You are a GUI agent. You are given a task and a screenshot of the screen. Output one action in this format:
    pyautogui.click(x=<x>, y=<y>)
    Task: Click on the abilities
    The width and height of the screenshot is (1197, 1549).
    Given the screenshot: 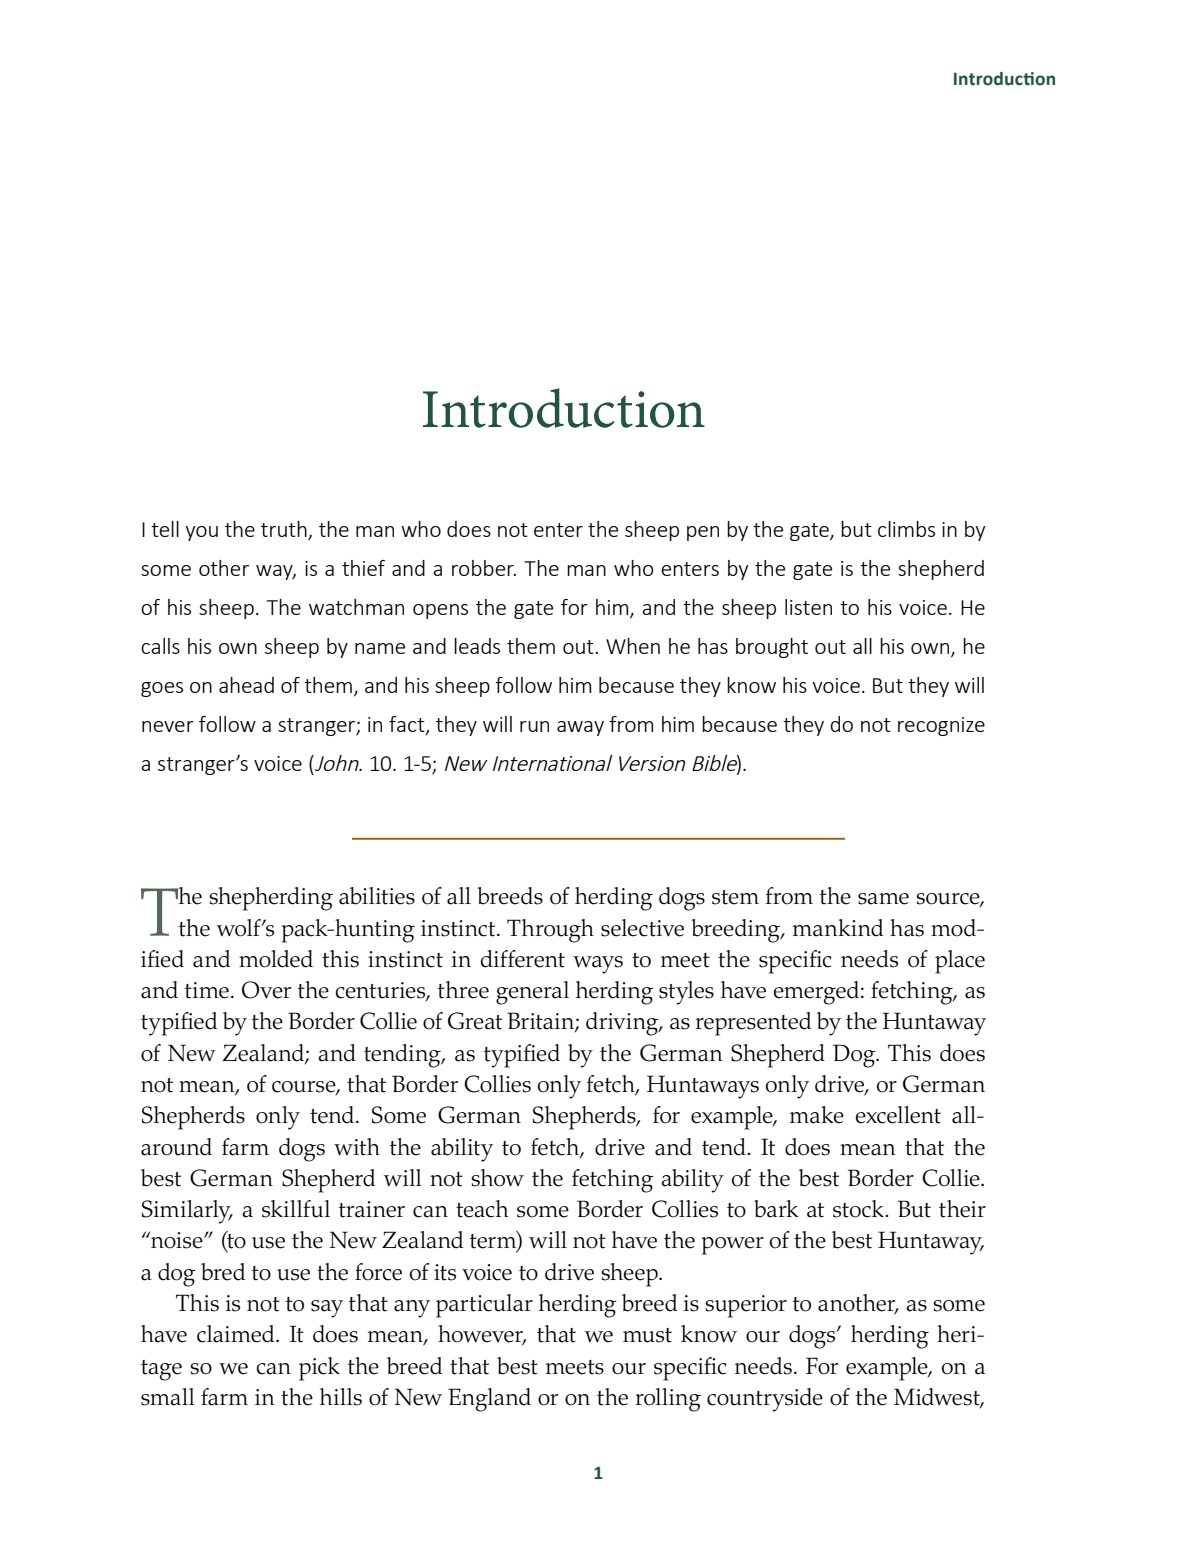 What is the action you would take?
    pyautogui.click(x=377, y=896)
